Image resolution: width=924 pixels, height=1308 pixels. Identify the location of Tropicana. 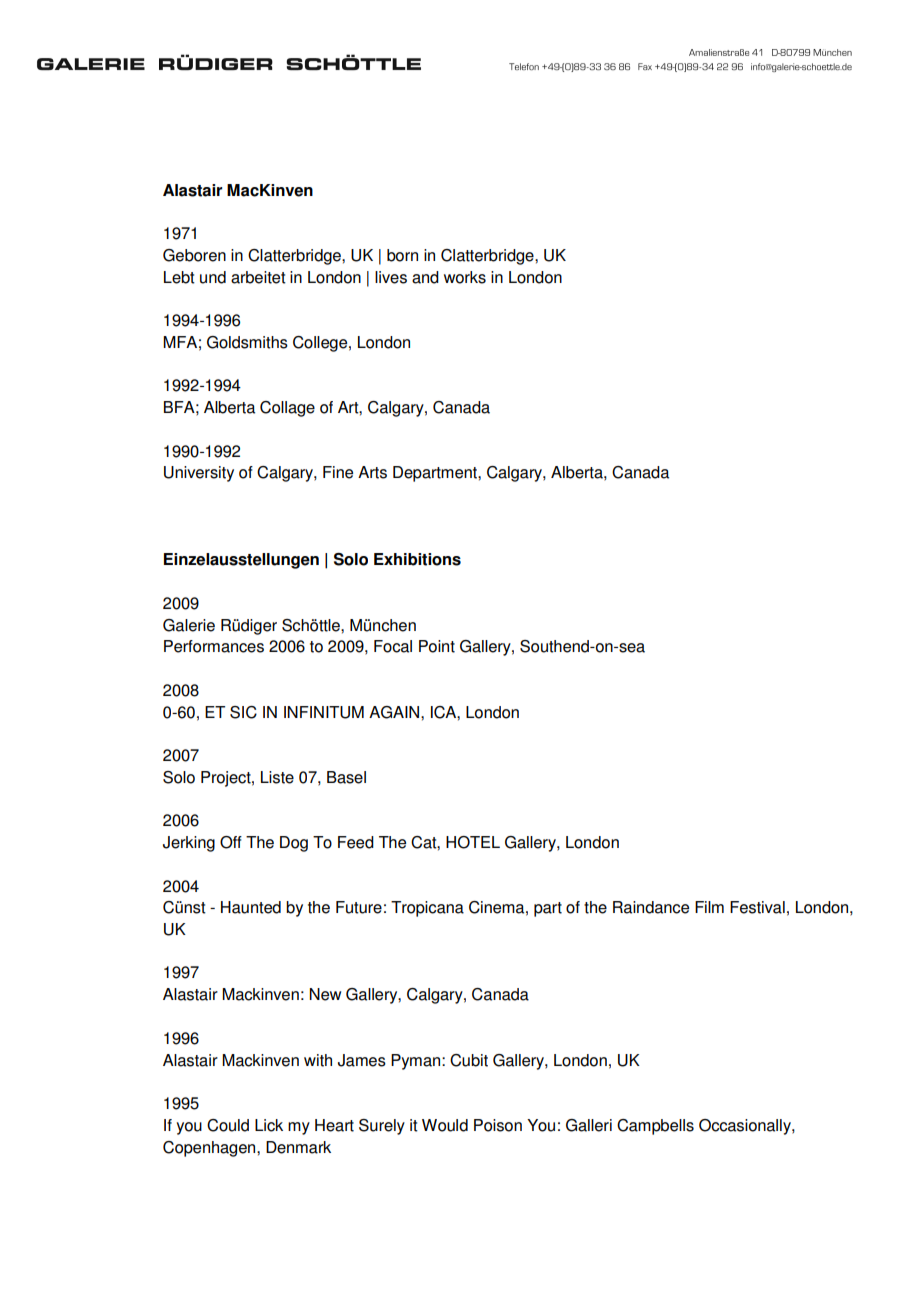
(427, 909).
